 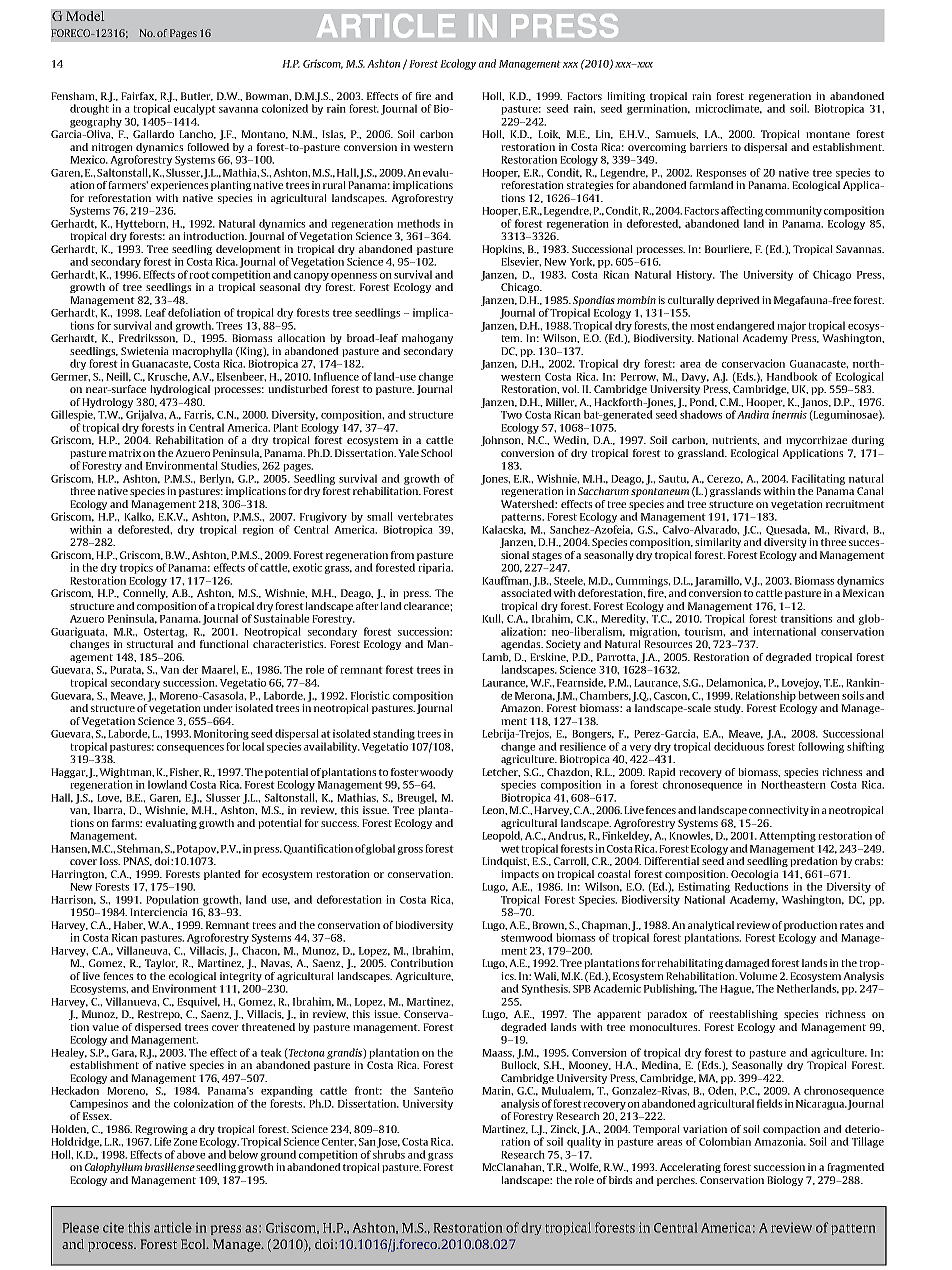 I want to click on above, so click(x=191, y=1154).
